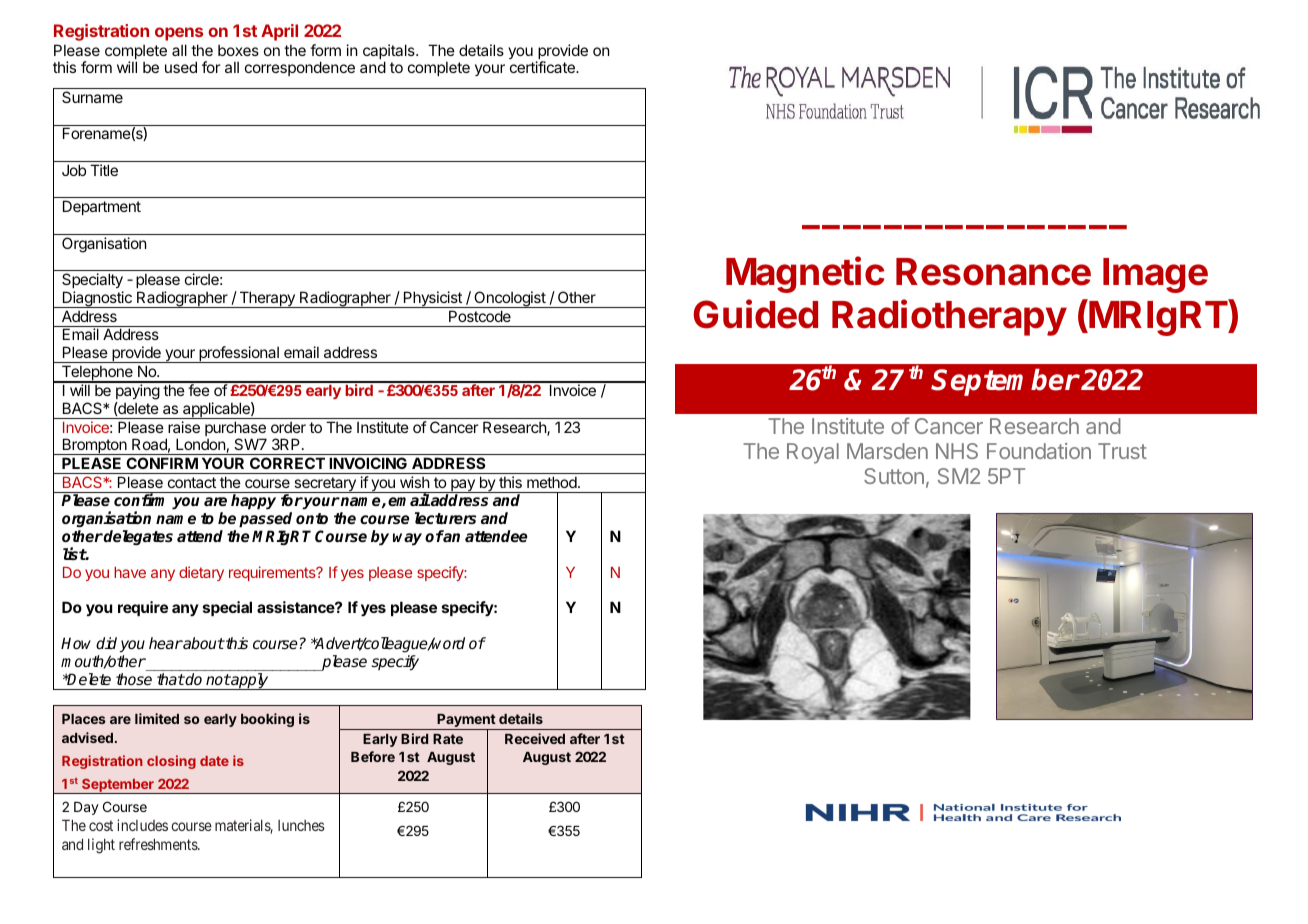  Describe the element at coordinates (181, 67) in the screenshot. I see `used` at that location.
